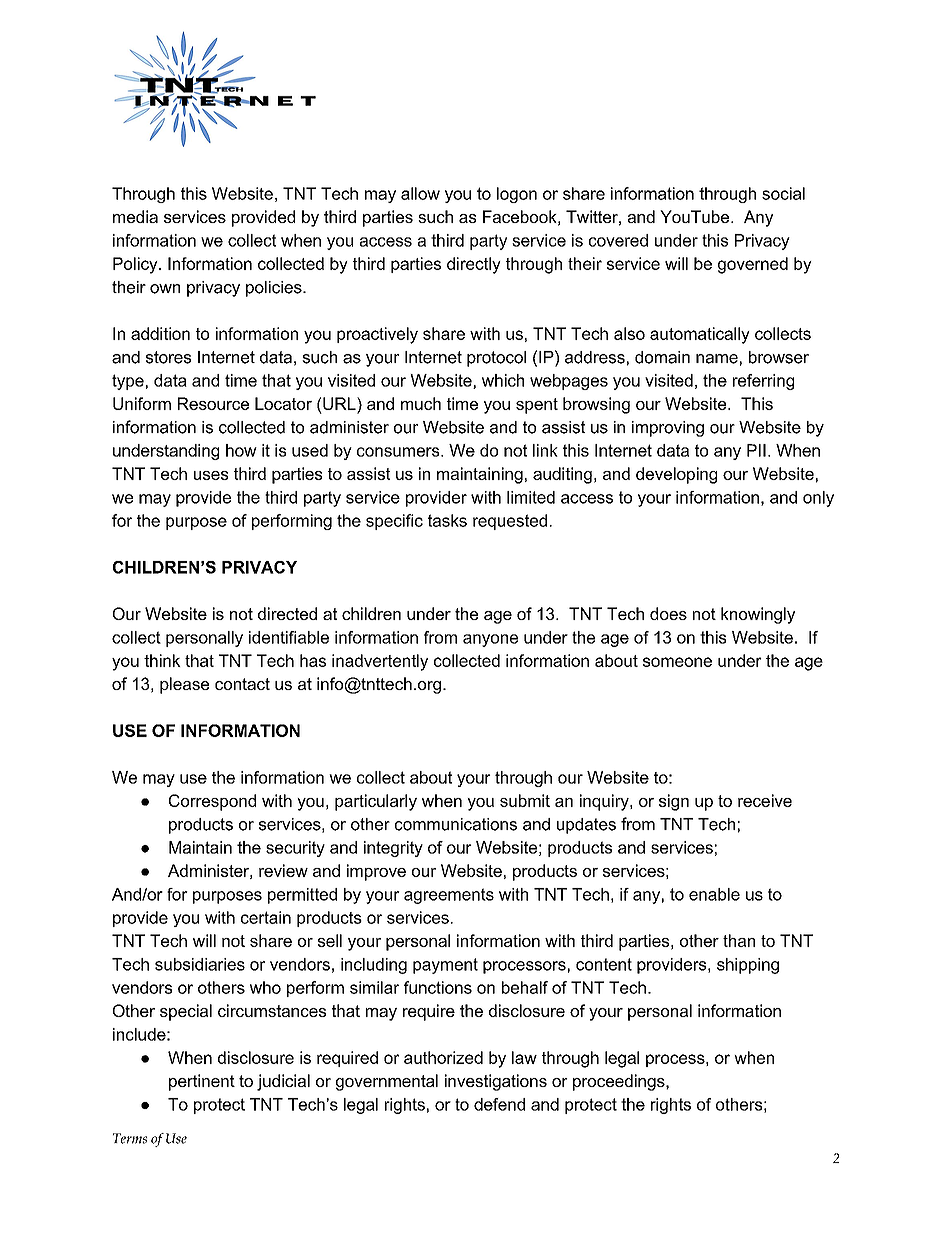  I want to click on Correspond, so click(212, 802).
